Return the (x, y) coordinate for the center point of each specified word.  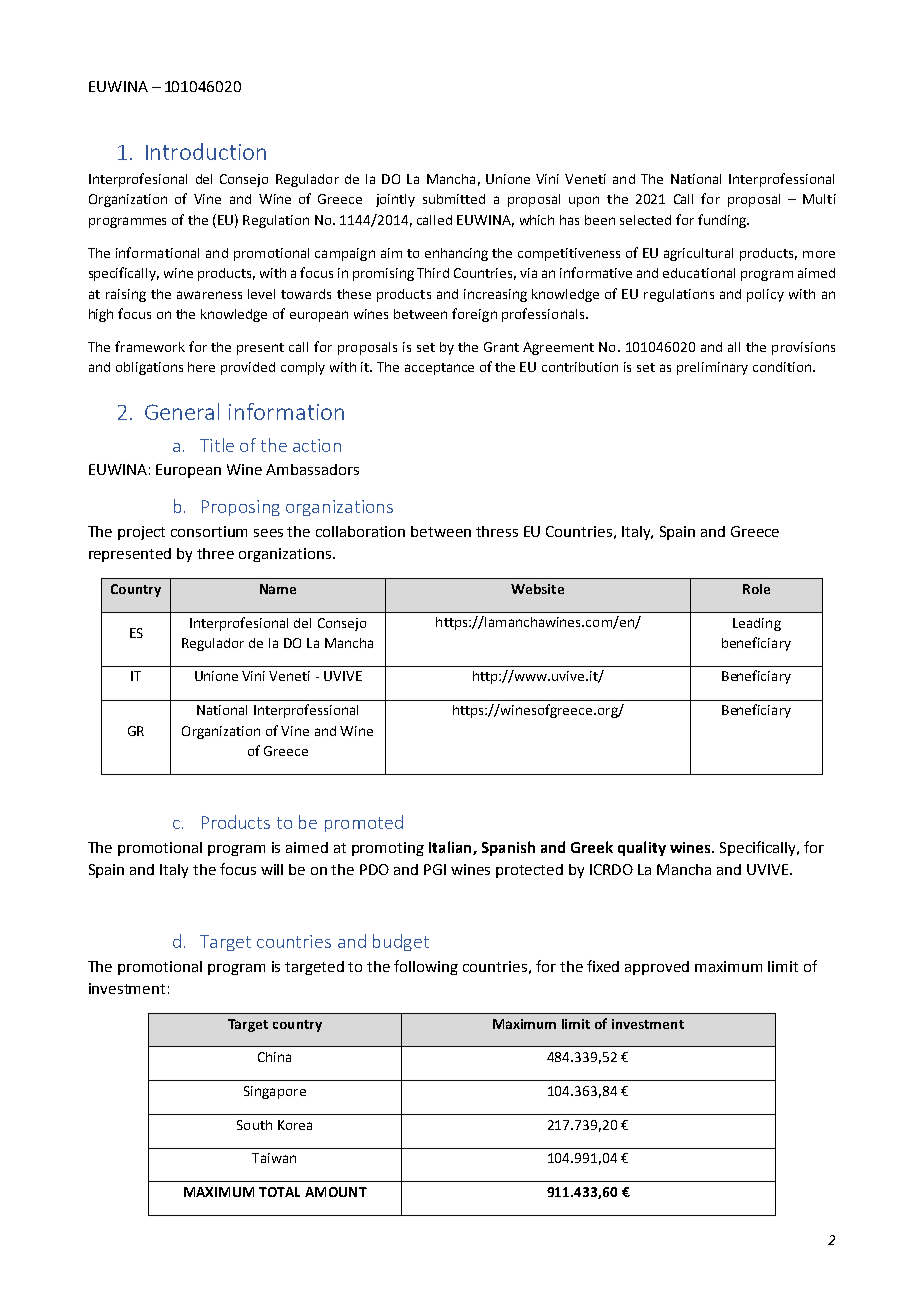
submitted (454, 199)
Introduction (206, 151)
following (426, 967)
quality (642, 848)
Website (537, 589)
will (272, 869)
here (201, 367)
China (274, 1057)
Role (756, 589)
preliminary (712, 368)
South (254, 1125)
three (215, 553)
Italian (451, 848)
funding (723, 221)
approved (657, 968)
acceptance (439, 369)
